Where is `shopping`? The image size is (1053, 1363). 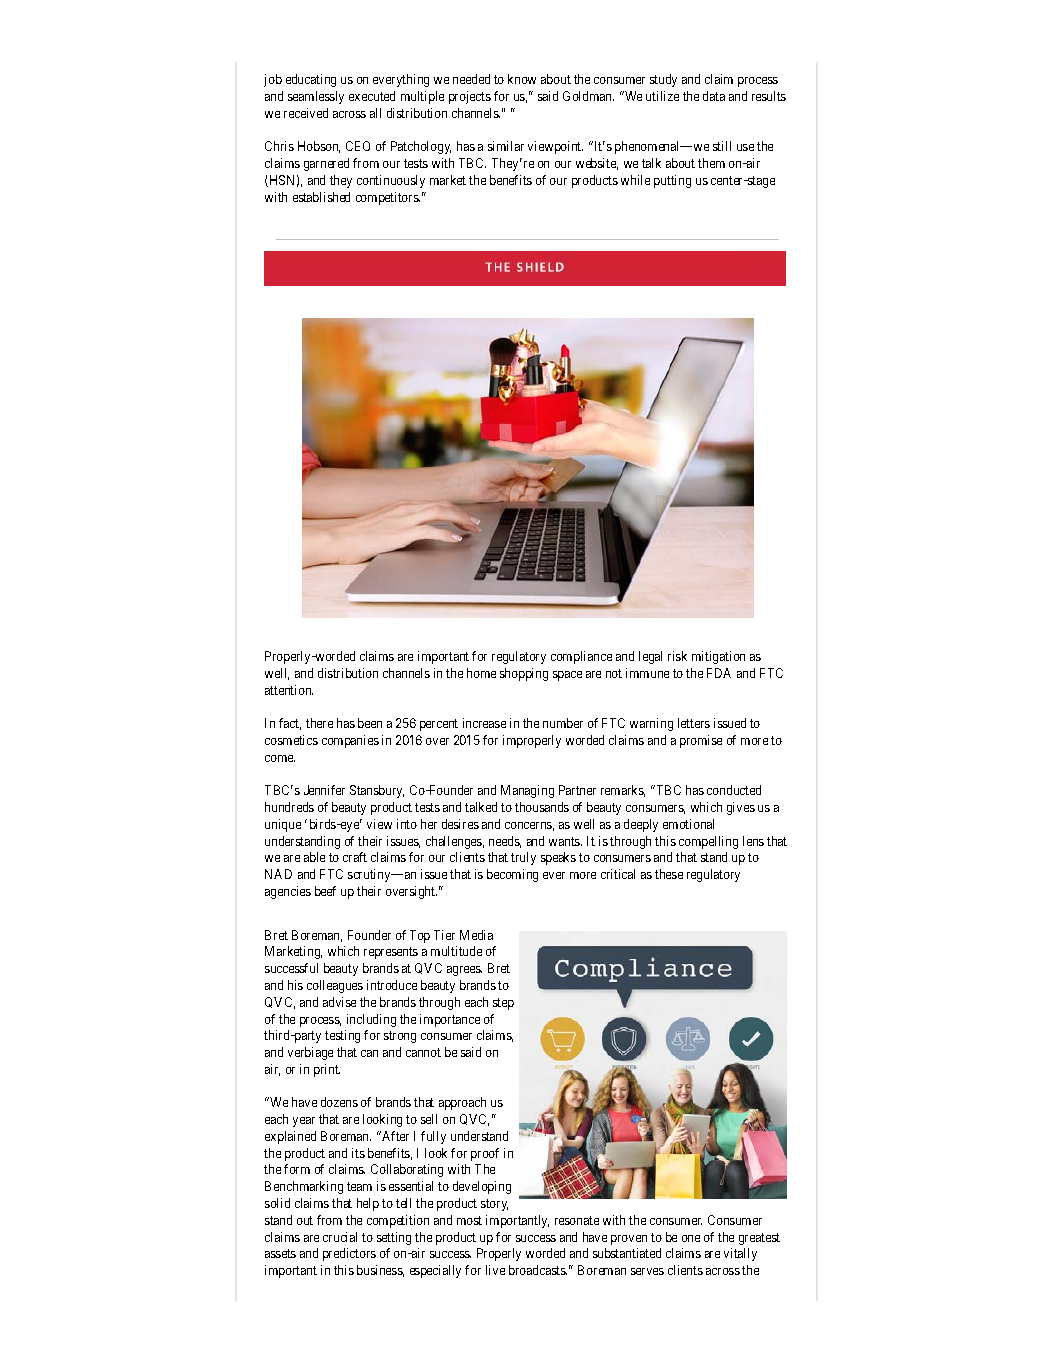
shopping is located at coordinates (524, 674).
